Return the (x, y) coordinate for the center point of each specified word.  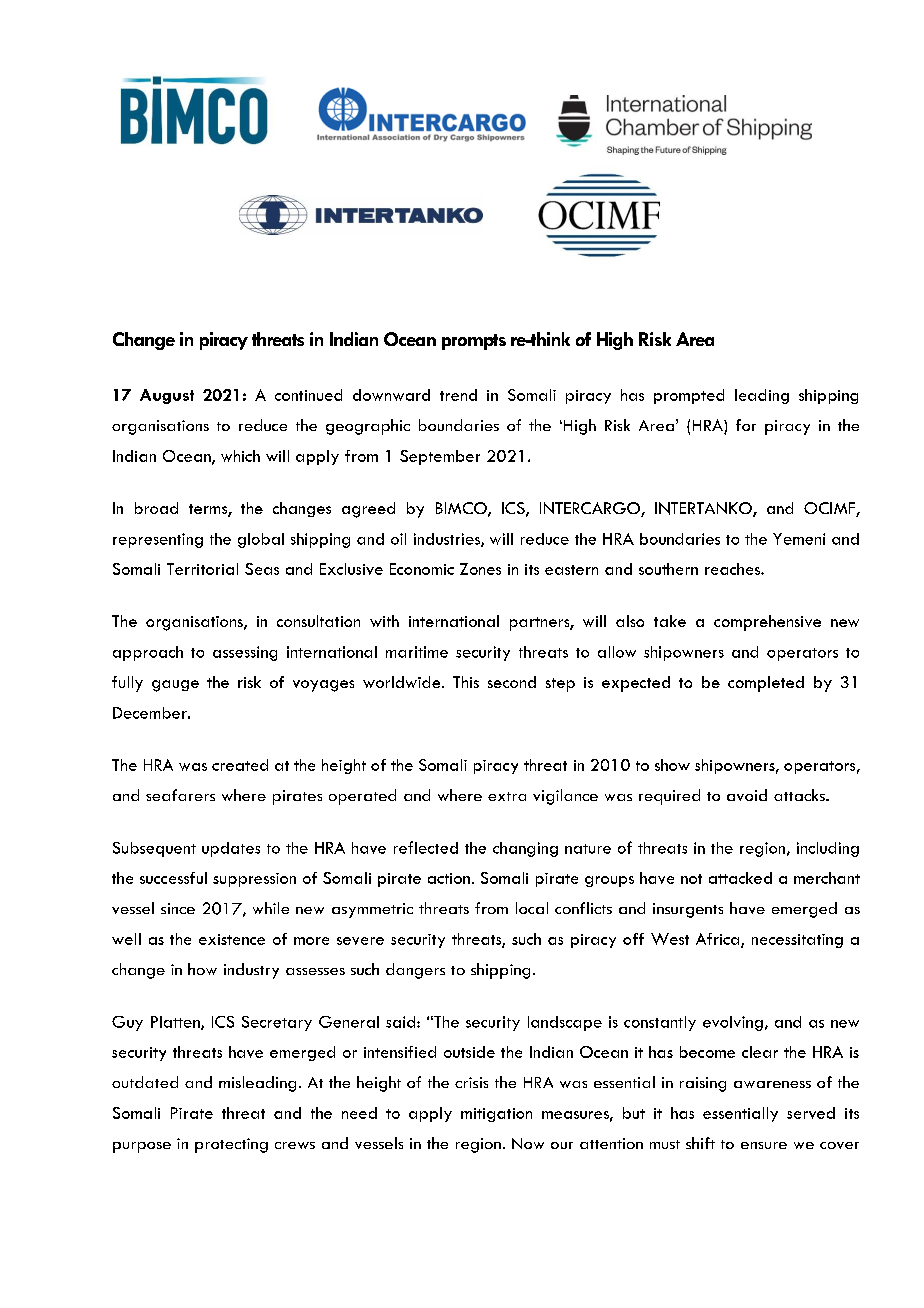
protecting (231, 1145)
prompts (474, 342)
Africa (719, 940)
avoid (747, 795)
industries (448, 540)
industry (251, 971)
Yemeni (799, 539)
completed (766, 684)
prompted (689, 396)
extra (507, 796)
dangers (415, 971)
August (167, 396)
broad (156, 508)
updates (231, 849)
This (466, 682)
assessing (245, 653)
